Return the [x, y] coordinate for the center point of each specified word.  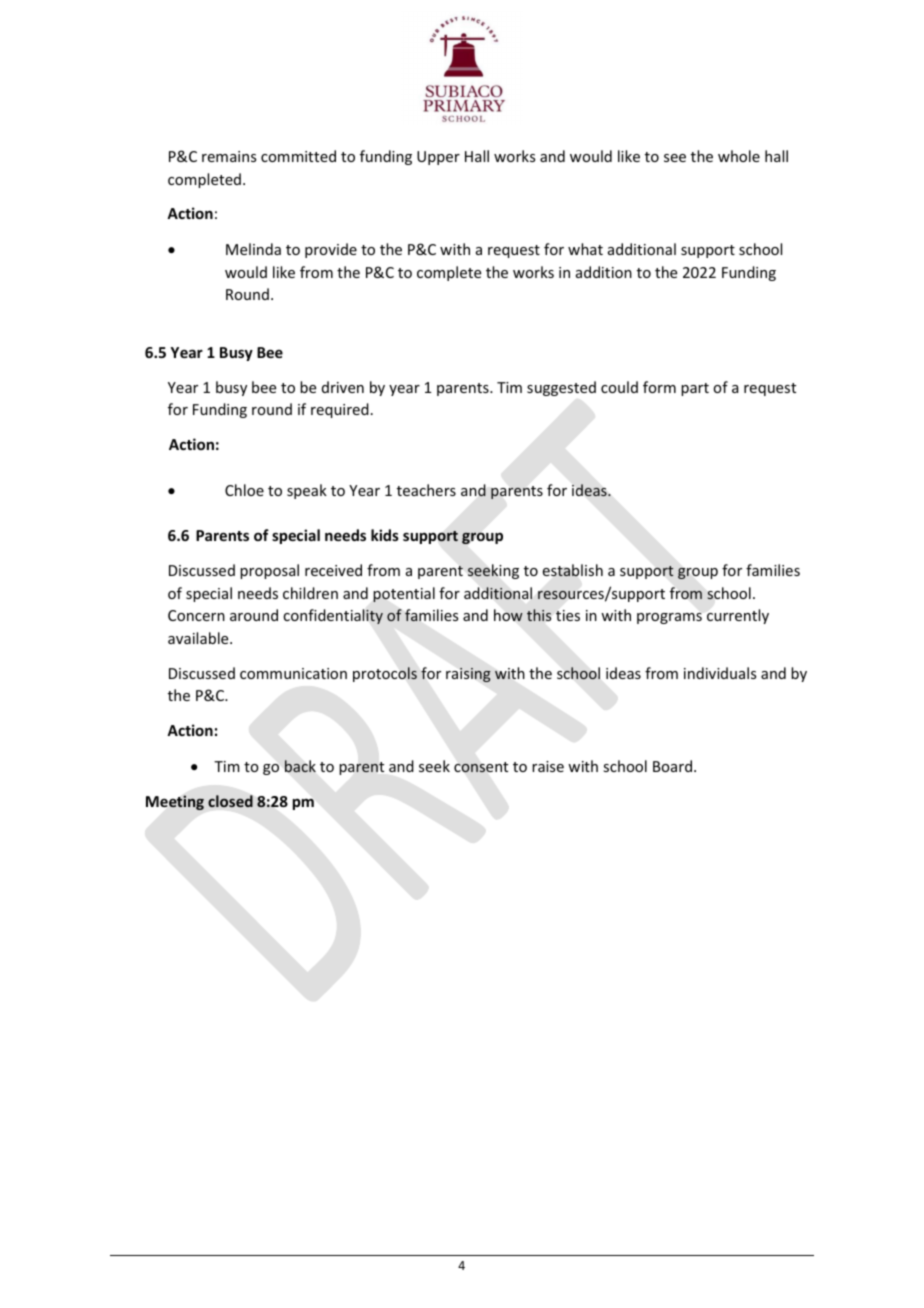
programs [669, 618]
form [659, 387]
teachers [426, 490]
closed [230, 801]
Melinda [253, 249]
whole [739, 156]
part [695, 389]
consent [481, 767]
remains [229, 156]
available [199, 638]
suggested [561, 388]
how [508, 615]
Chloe [244, 490]
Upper [438, 158]
